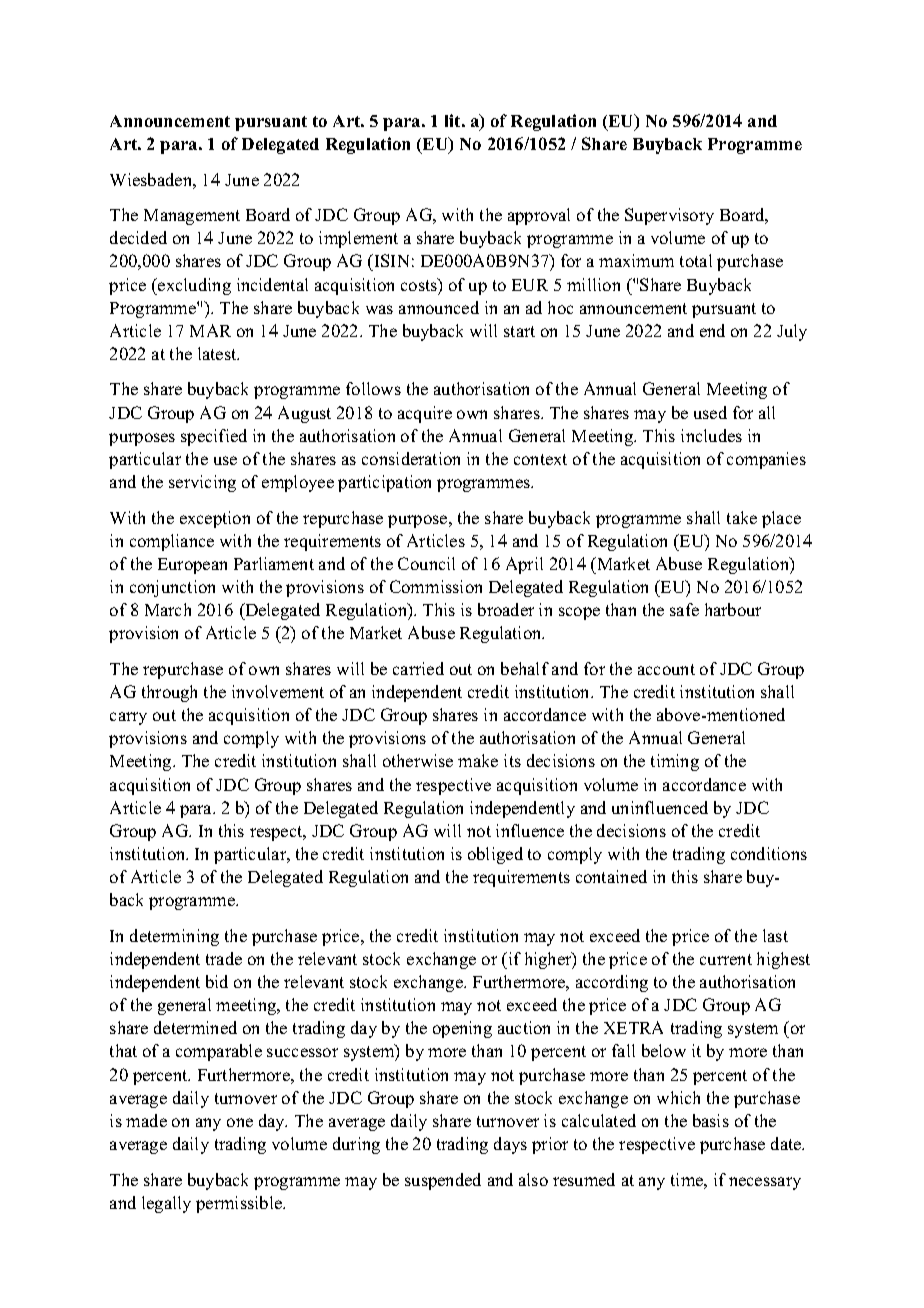 This page has height=1308, width=924. What do you see at coordinates (240, 1204) in the page?
I see `permissible` at bounding box center [240, 1204].
